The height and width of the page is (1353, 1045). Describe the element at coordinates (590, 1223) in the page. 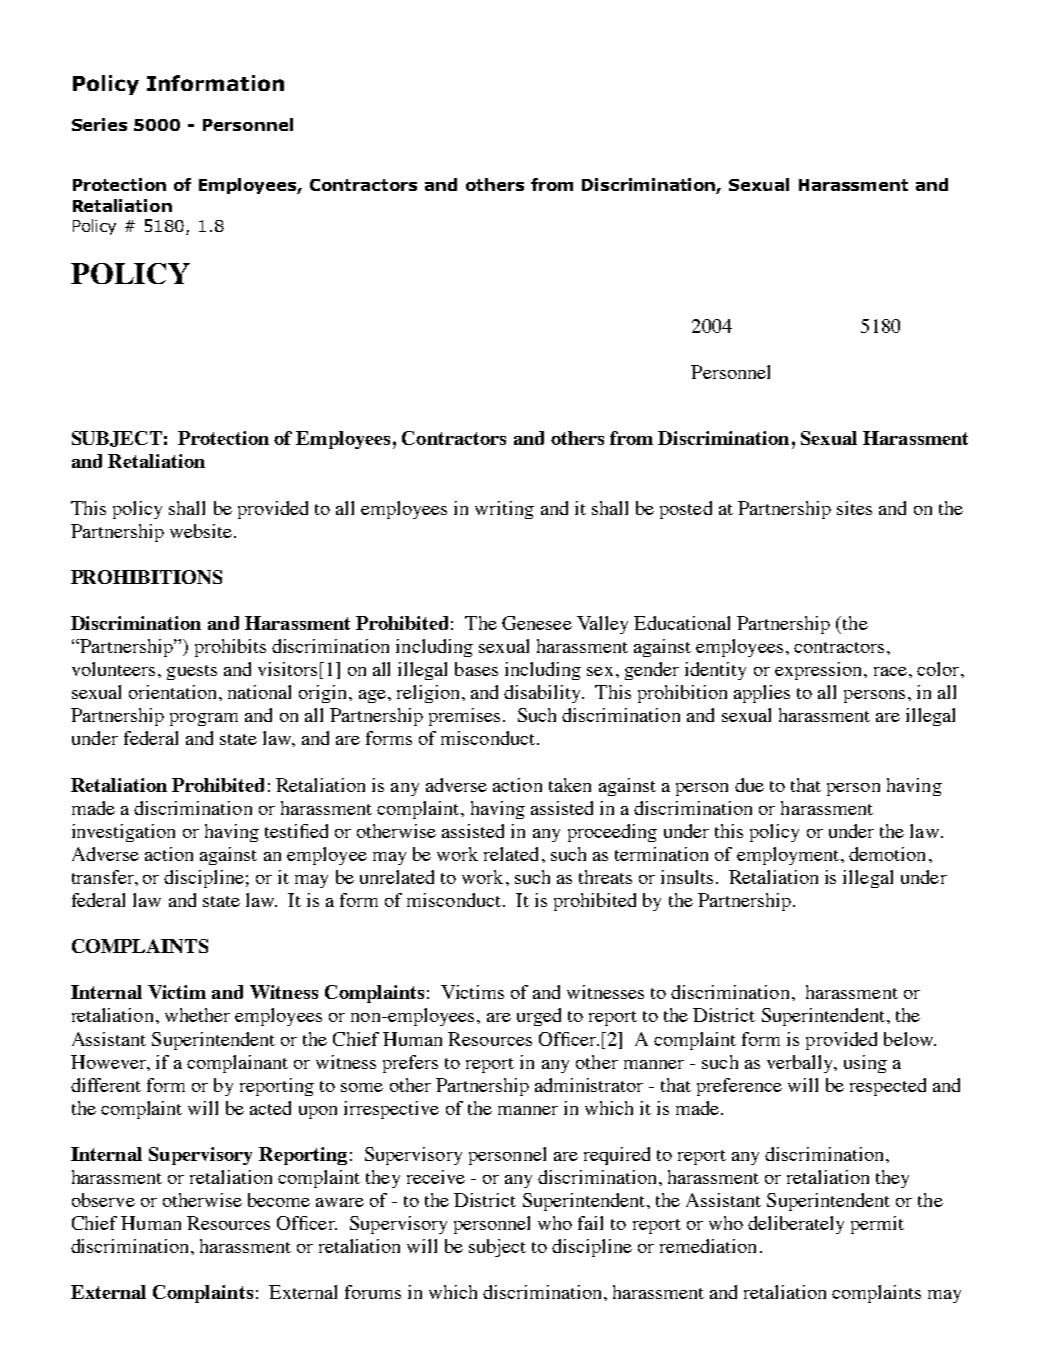

I see `fail` at that location.
